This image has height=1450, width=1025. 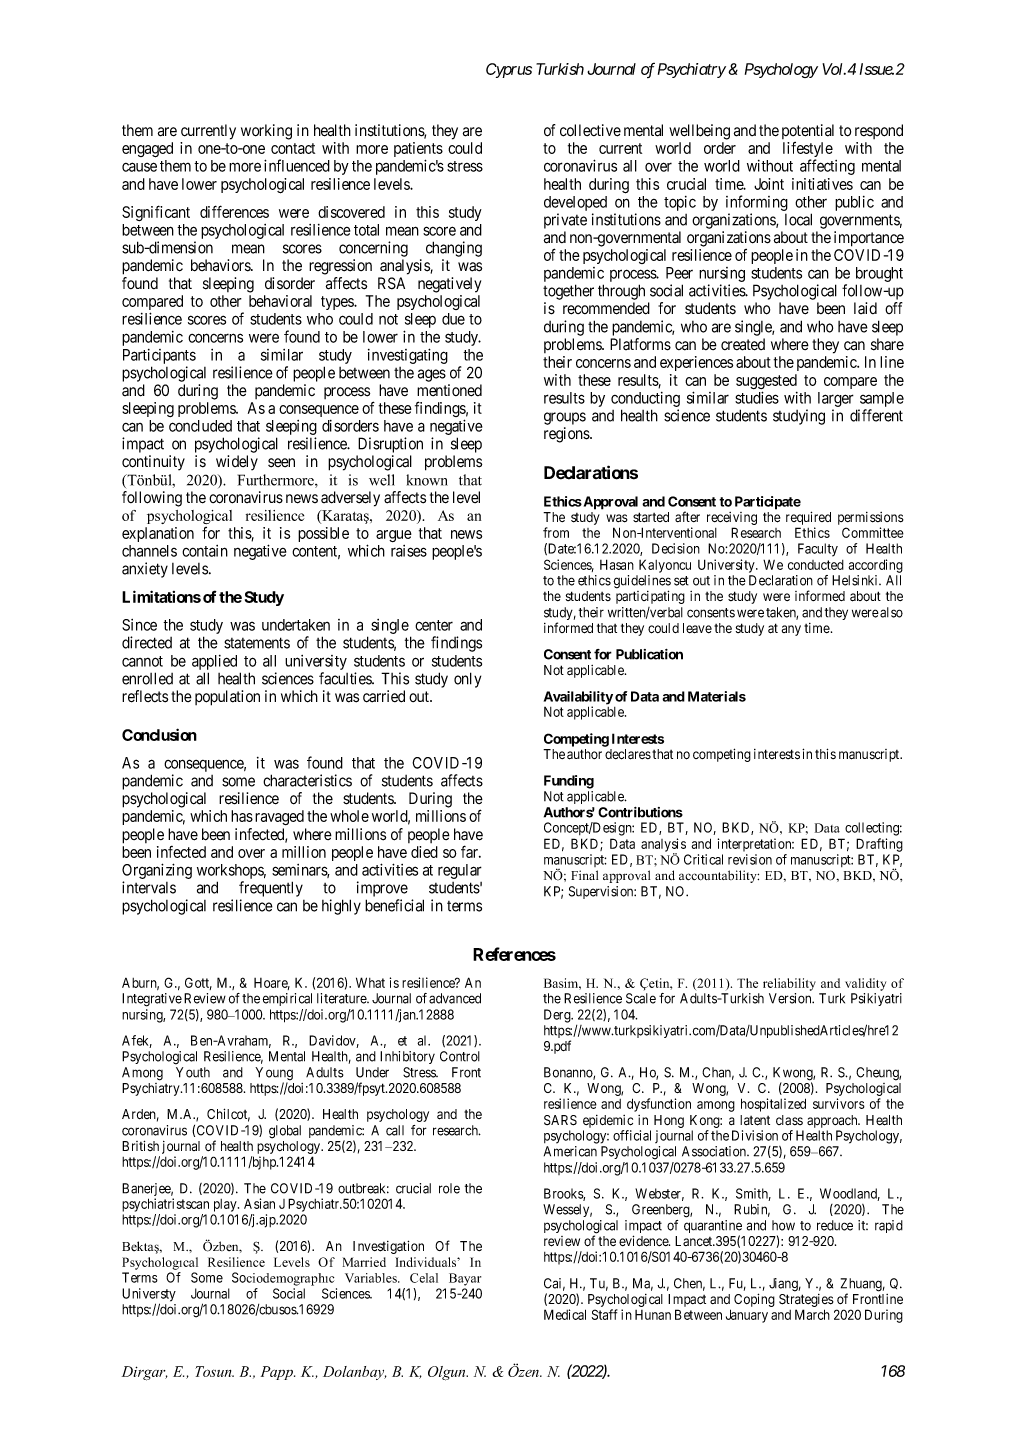 I want to click on potential, so click(x=808, y=131).
